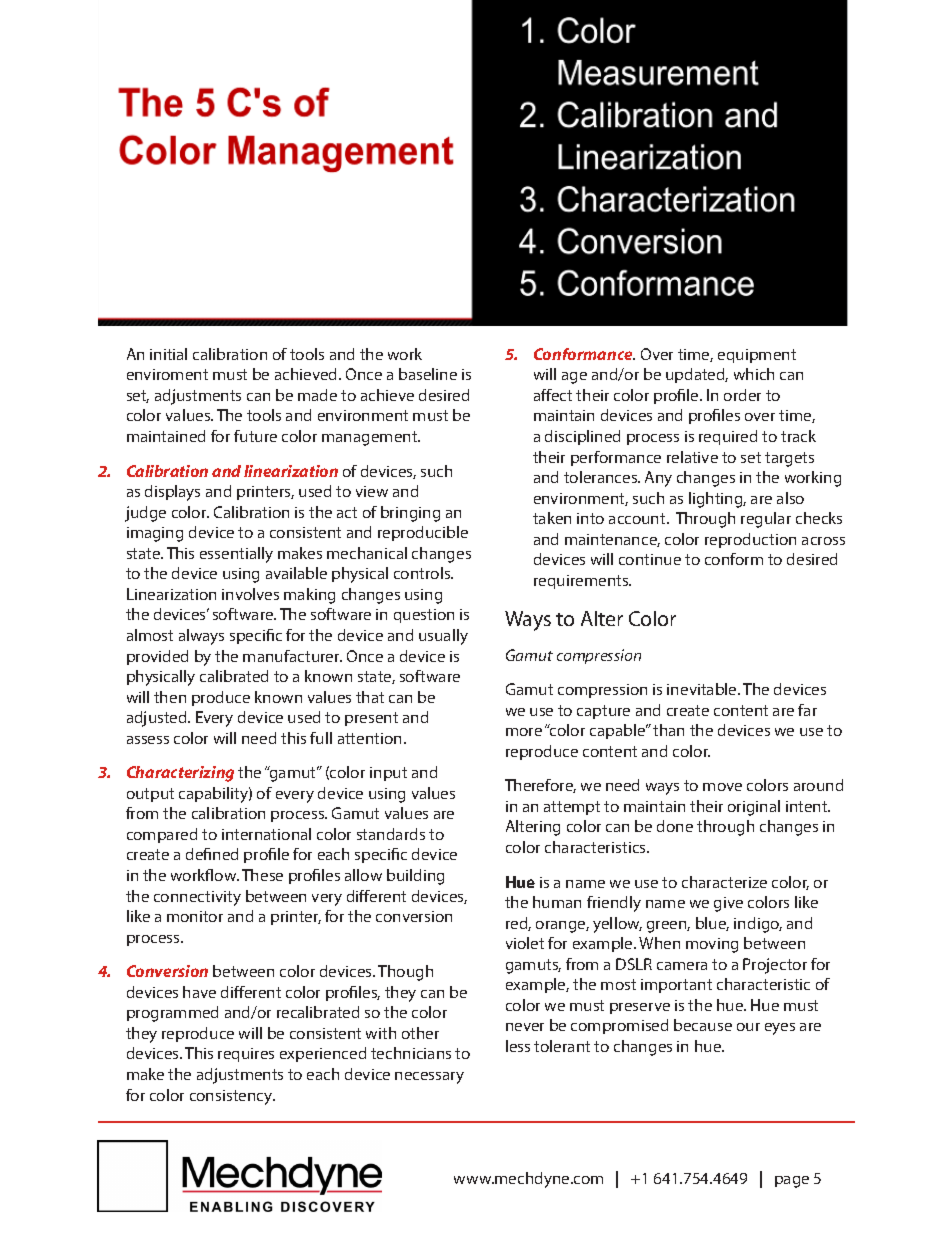  What do you see at coordinates (703, 689) in the document?
I see `inevitable` at bounding box center [703, 689].
